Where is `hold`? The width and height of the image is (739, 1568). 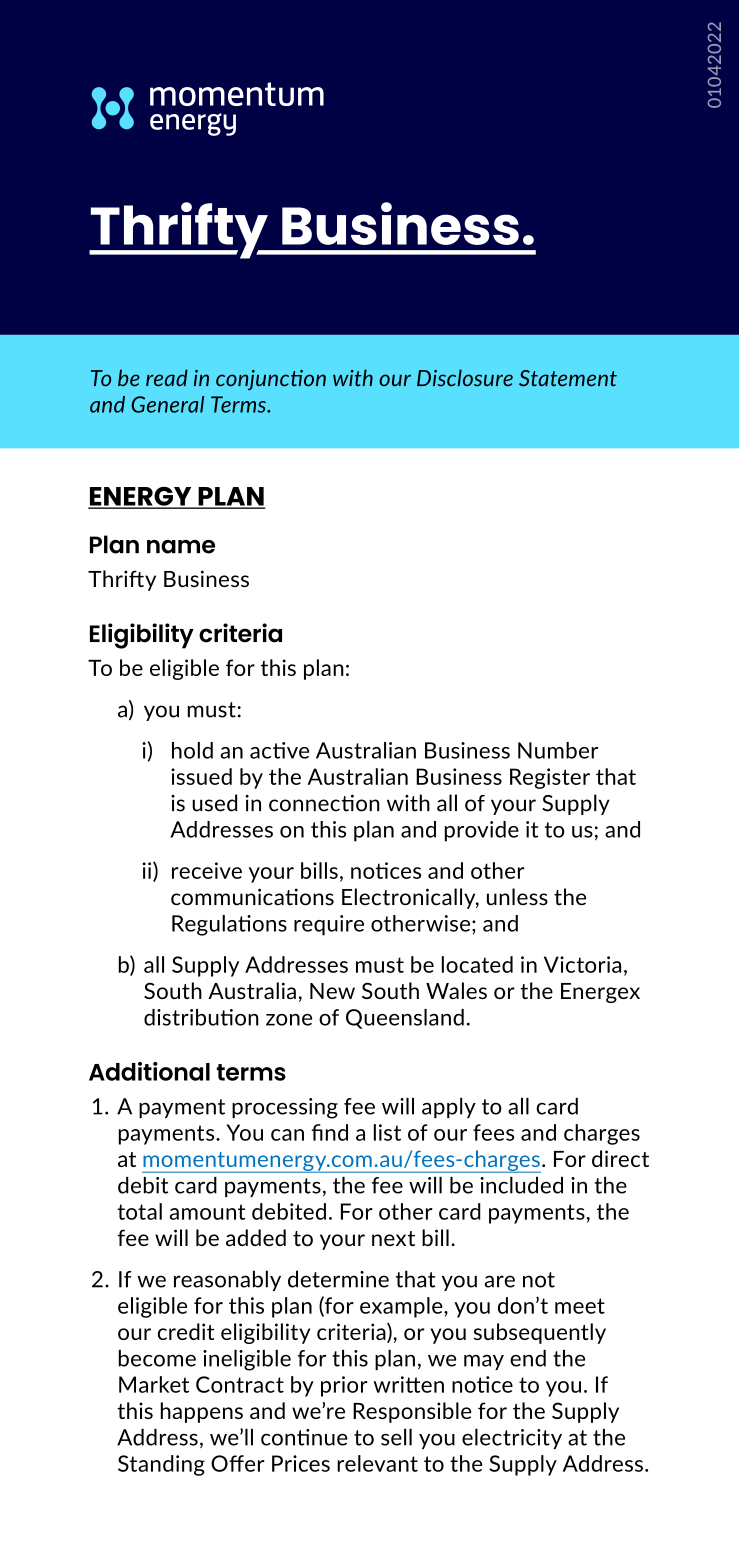 hold is located at coordinates (192, 750).
